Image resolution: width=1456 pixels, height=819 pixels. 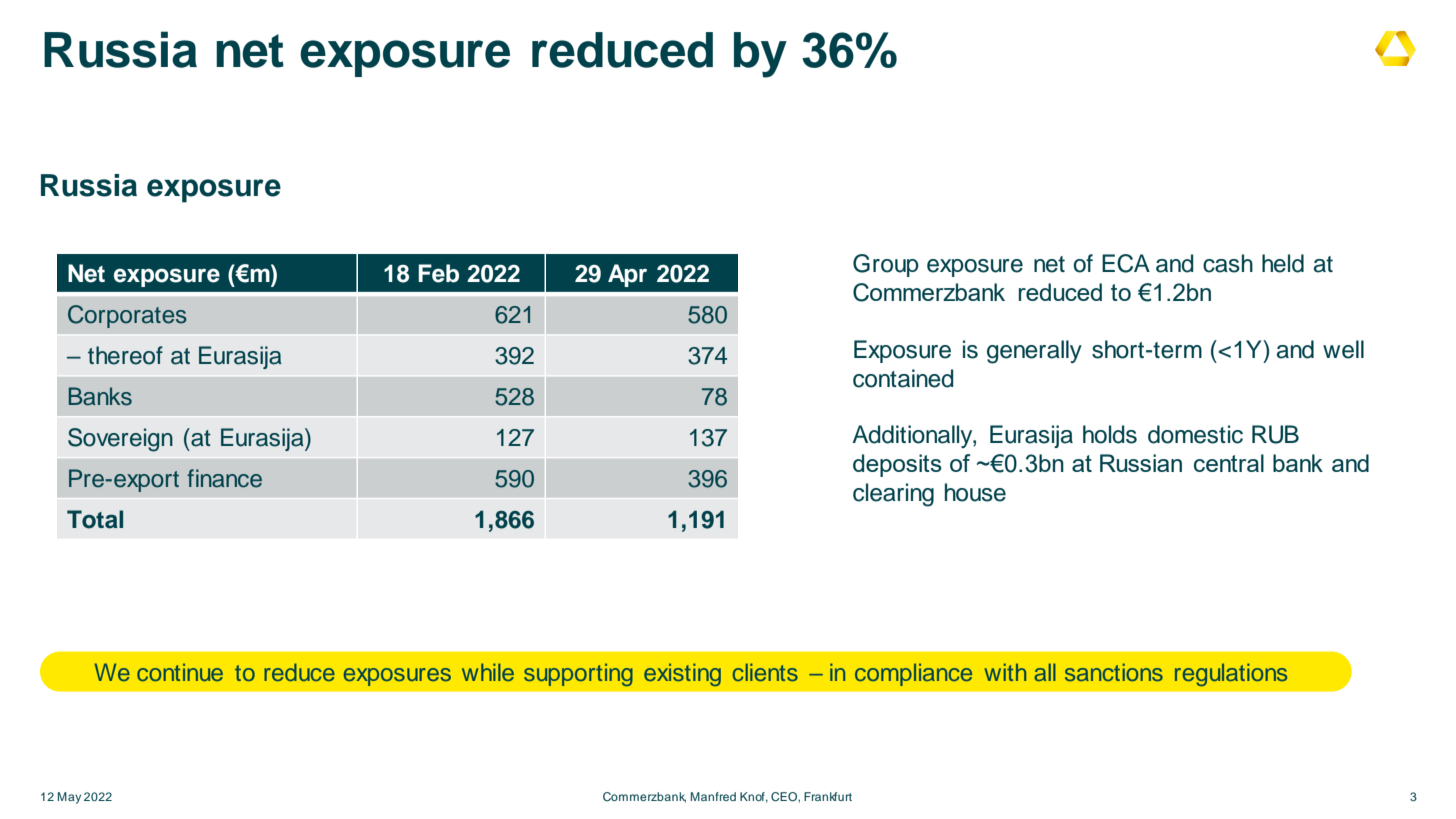 I want to click on deposits, so click(x=897, y=465).
